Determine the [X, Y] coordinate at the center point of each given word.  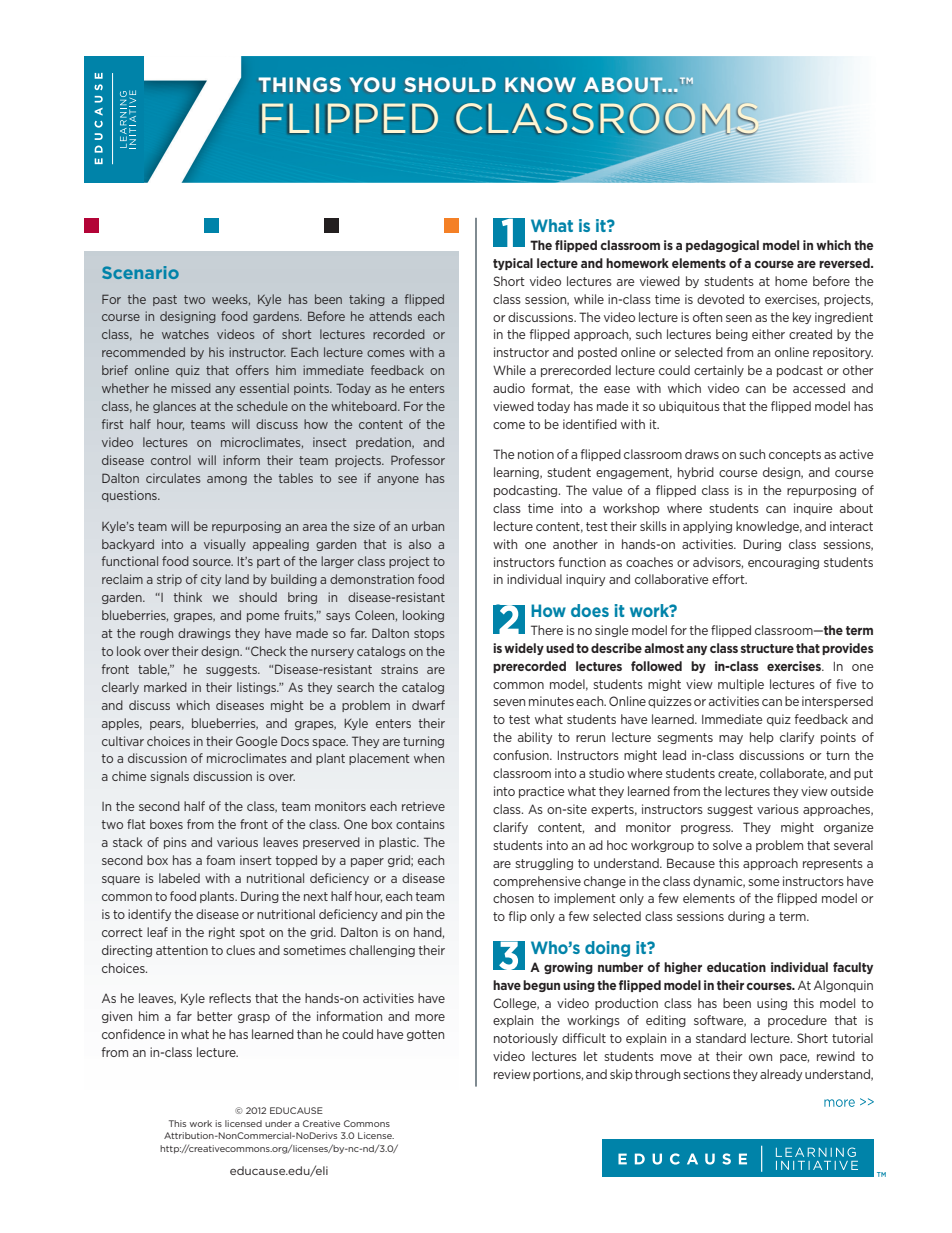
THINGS [299, 84]
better [214, 1016]
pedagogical [722, 246]
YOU [372, 84]
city [211, 580]
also [420, 544]
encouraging [783, 563]
